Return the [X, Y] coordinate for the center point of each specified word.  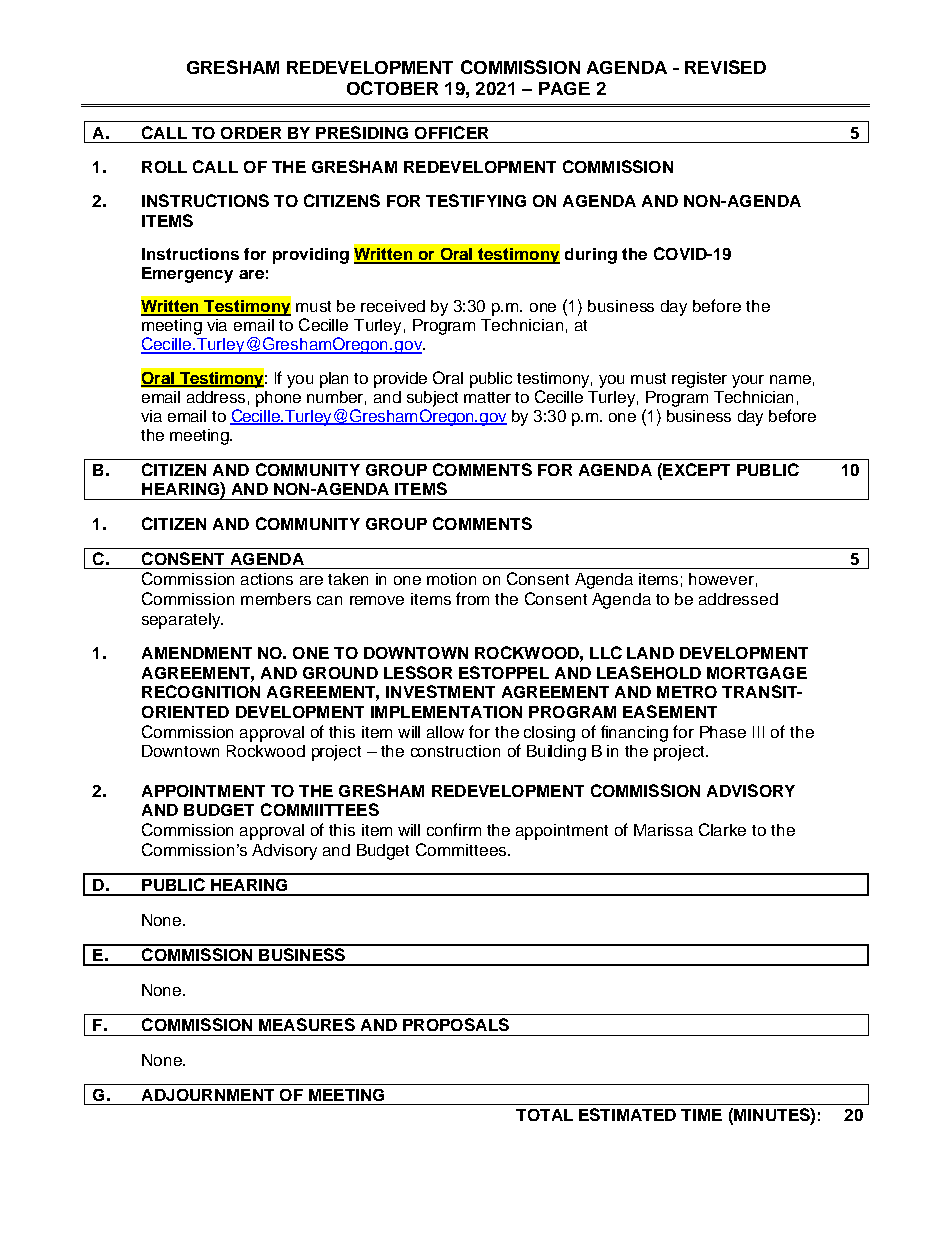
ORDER [251, 133]
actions [267, 579]
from [472, 598]
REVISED [725, 67]
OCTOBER [392, 88]
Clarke [722, 829]
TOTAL [544, 1115]
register [699, 380]
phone [278, 399]
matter [487, 397]
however [721, 579]
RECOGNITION [201, 691]
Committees [461, 849]
